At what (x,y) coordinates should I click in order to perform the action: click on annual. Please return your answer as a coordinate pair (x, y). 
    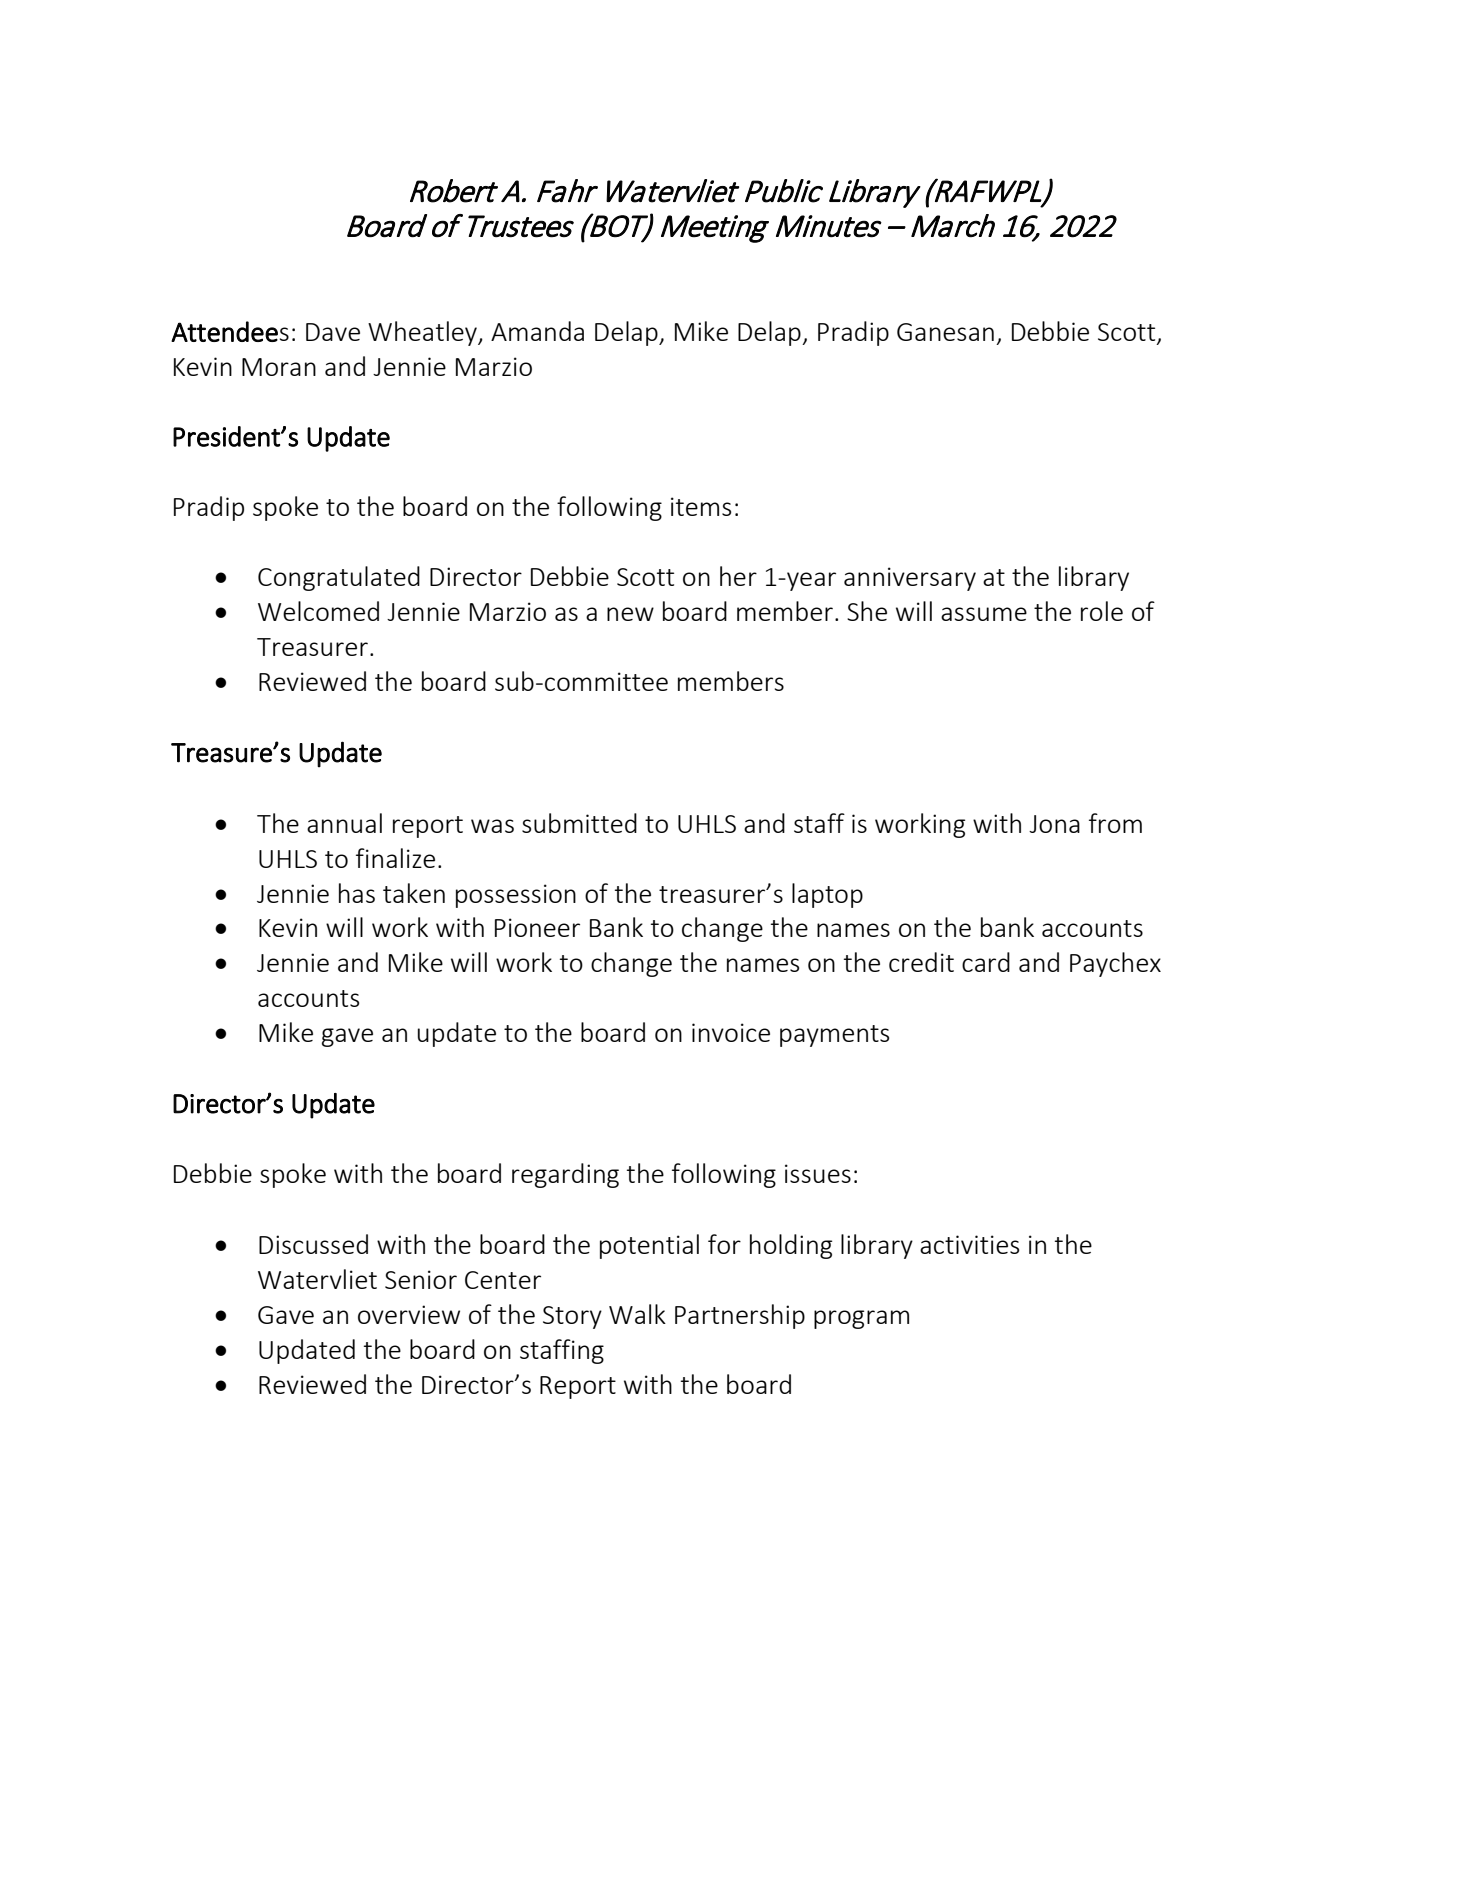
    Looking at the image, I should click on (344, 823).
